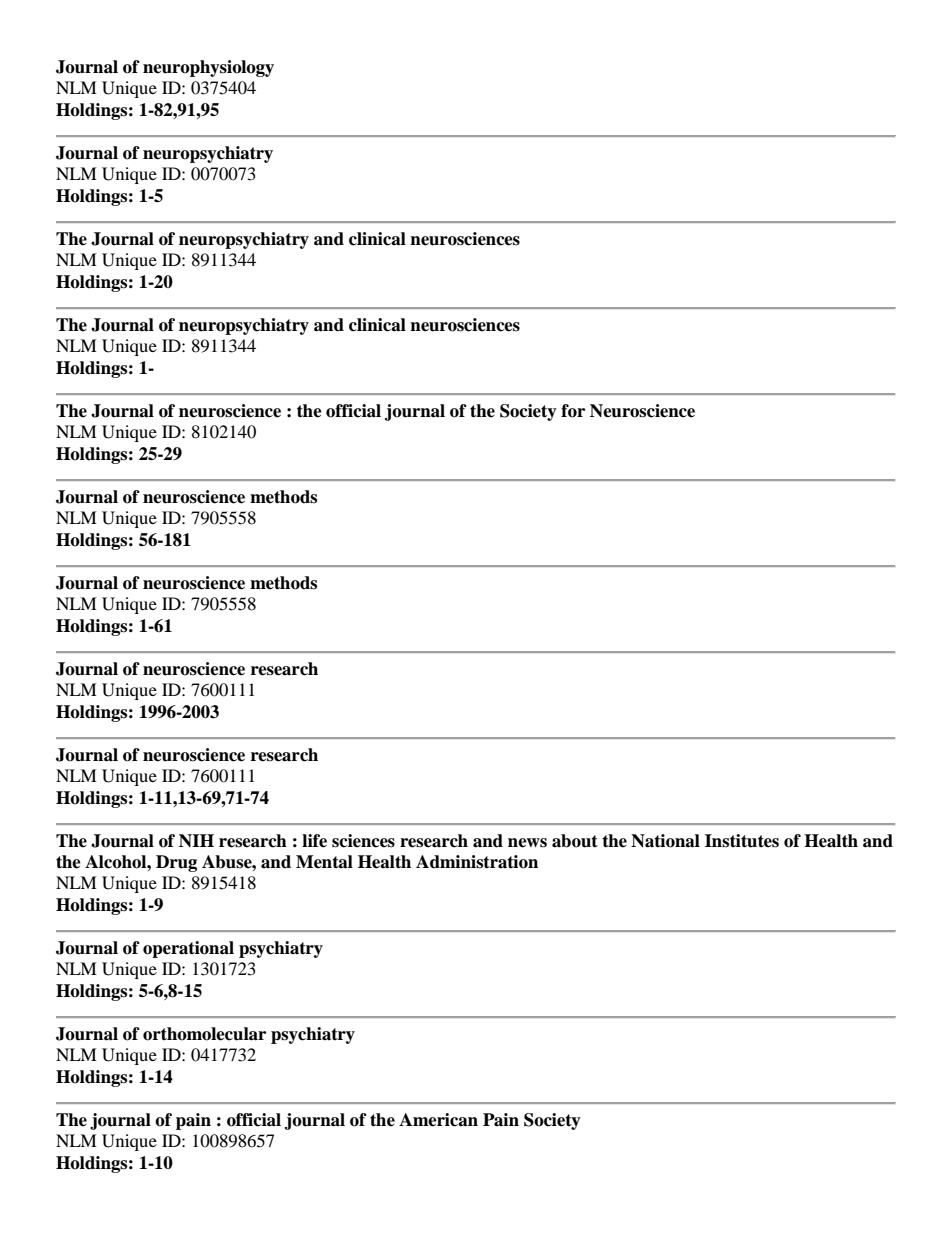 This document has height=1233, width=952. I want to click on for, so click(573, 411).
